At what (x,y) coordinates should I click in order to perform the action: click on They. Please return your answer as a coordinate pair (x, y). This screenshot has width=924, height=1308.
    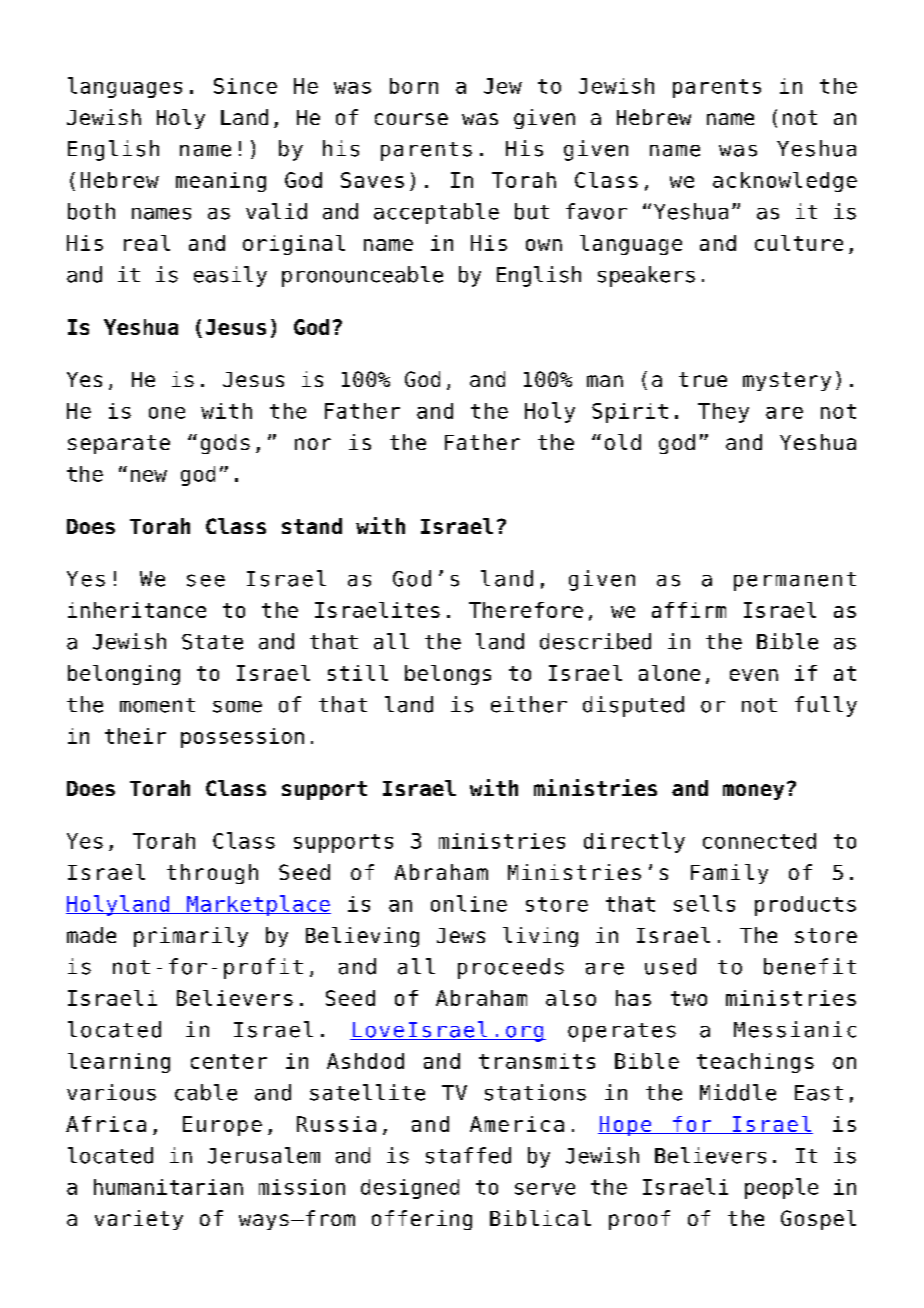
    Looking at the image, I should click on (723, 413).
